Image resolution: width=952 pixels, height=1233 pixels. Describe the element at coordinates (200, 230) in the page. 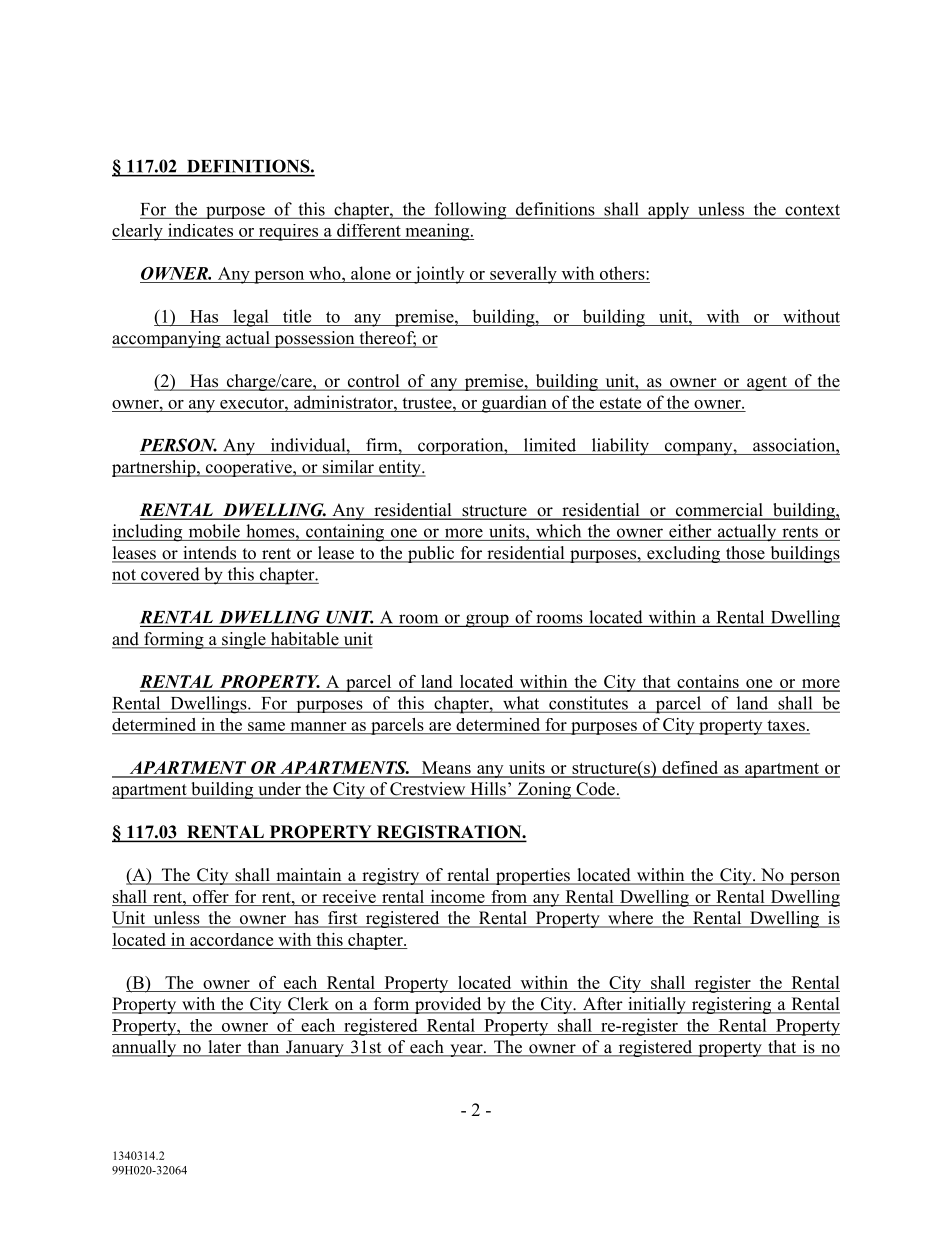

I see `indicates` at that location.
